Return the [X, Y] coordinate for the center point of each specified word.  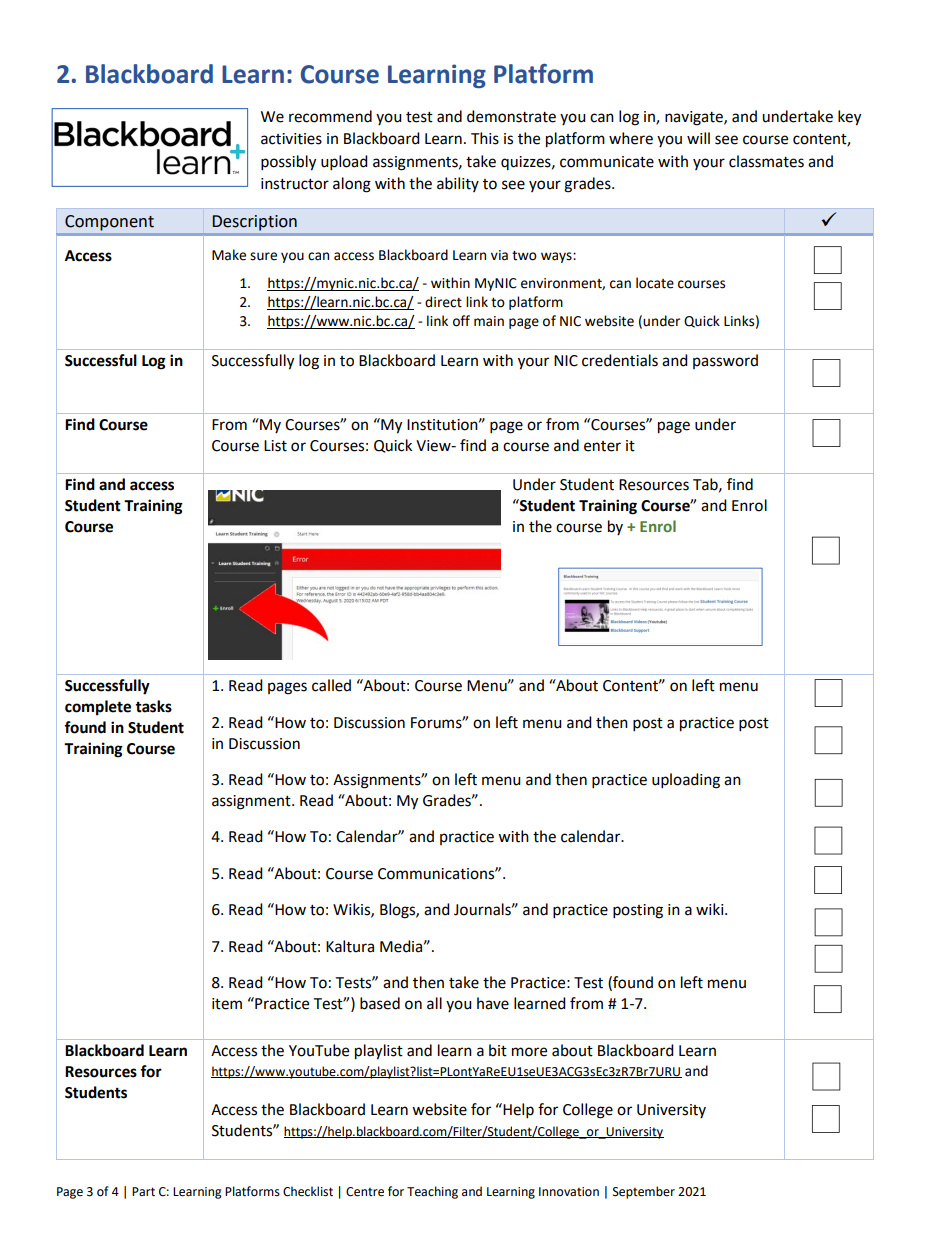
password [725, 361]
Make [229, 255]
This [485, 138]
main [489, 321]
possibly [288, 163]
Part [143, 1192]
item [227, 1004]
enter [602, 446]
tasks [153, 706]
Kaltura [350, 946]
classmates [766, 161]
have [493, 1003]
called [331, 685]
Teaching [432, 1192]
